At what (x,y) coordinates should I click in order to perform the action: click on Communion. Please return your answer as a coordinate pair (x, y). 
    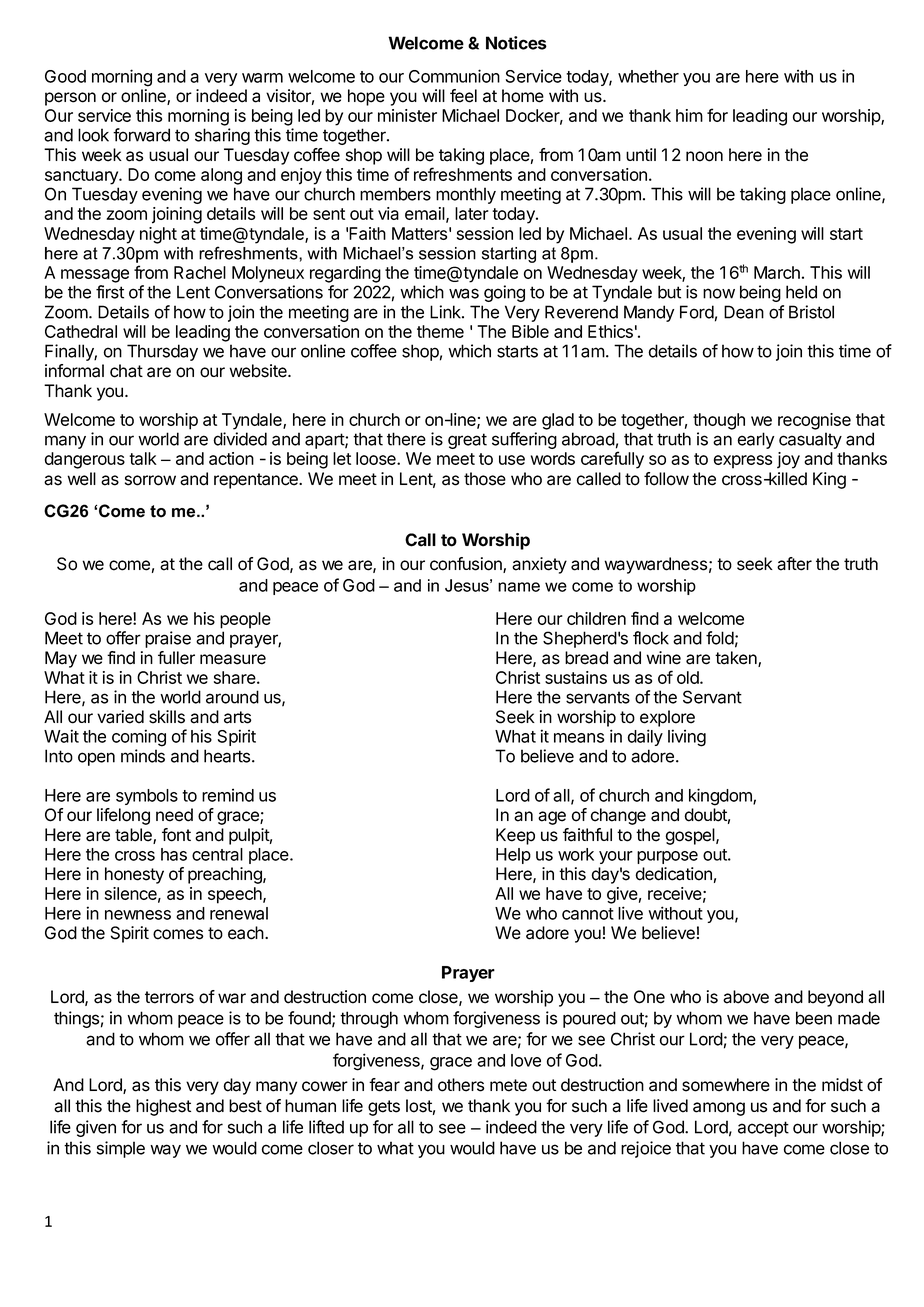
    Looking at the image, I should click on (454, 76).
